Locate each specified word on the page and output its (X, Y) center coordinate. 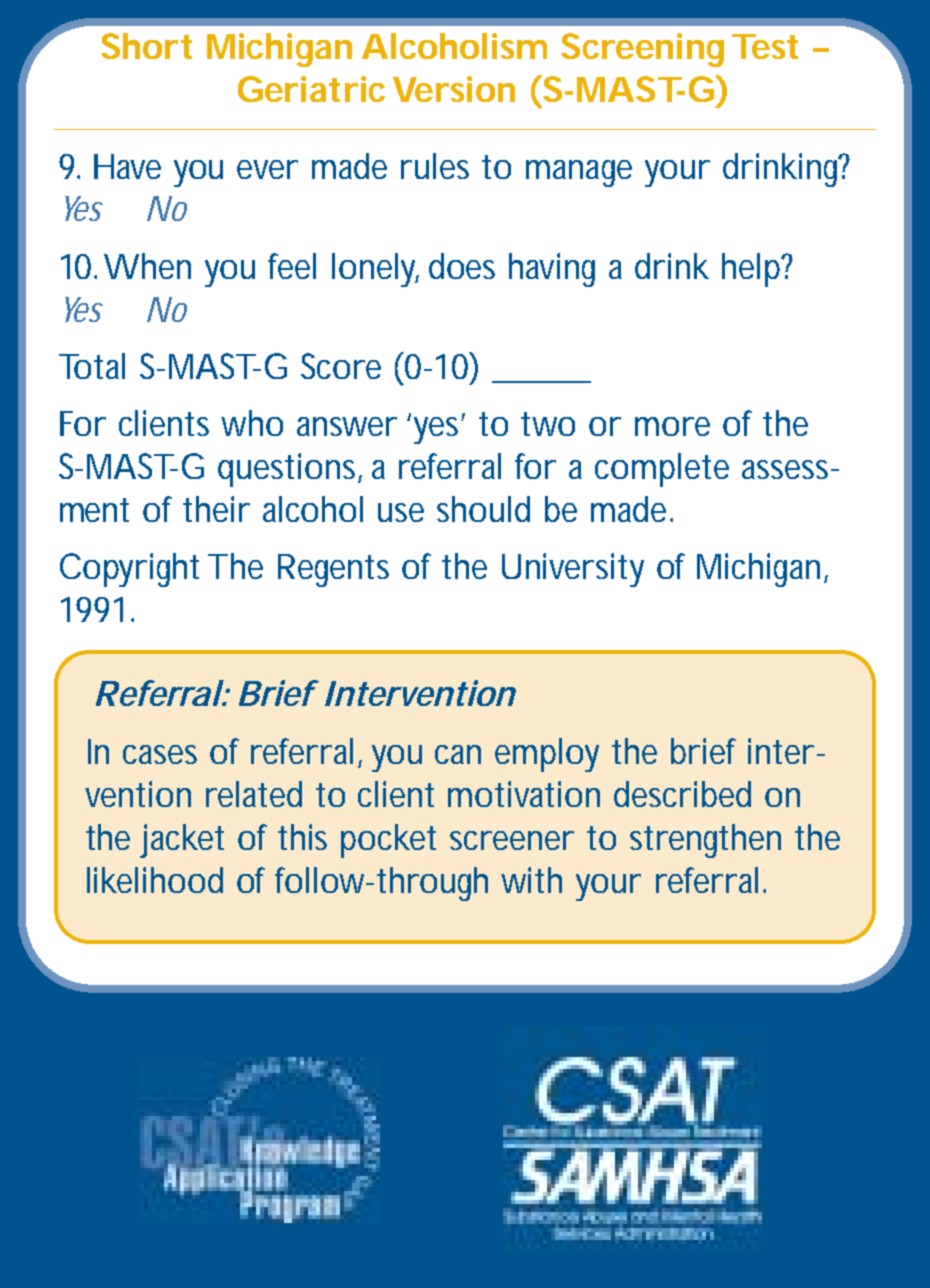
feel (292, 266)
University (573, 570)
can (458, 754)
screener (512, 840)
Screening (642, 50)
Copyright (129, 570)
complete (662, 470)
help (753, 270)
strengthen (705, 841)
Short (146, 46)
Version (454, 89)
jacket (182, 841)
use (401, 512)
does (462, 266)
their (216, 509)
